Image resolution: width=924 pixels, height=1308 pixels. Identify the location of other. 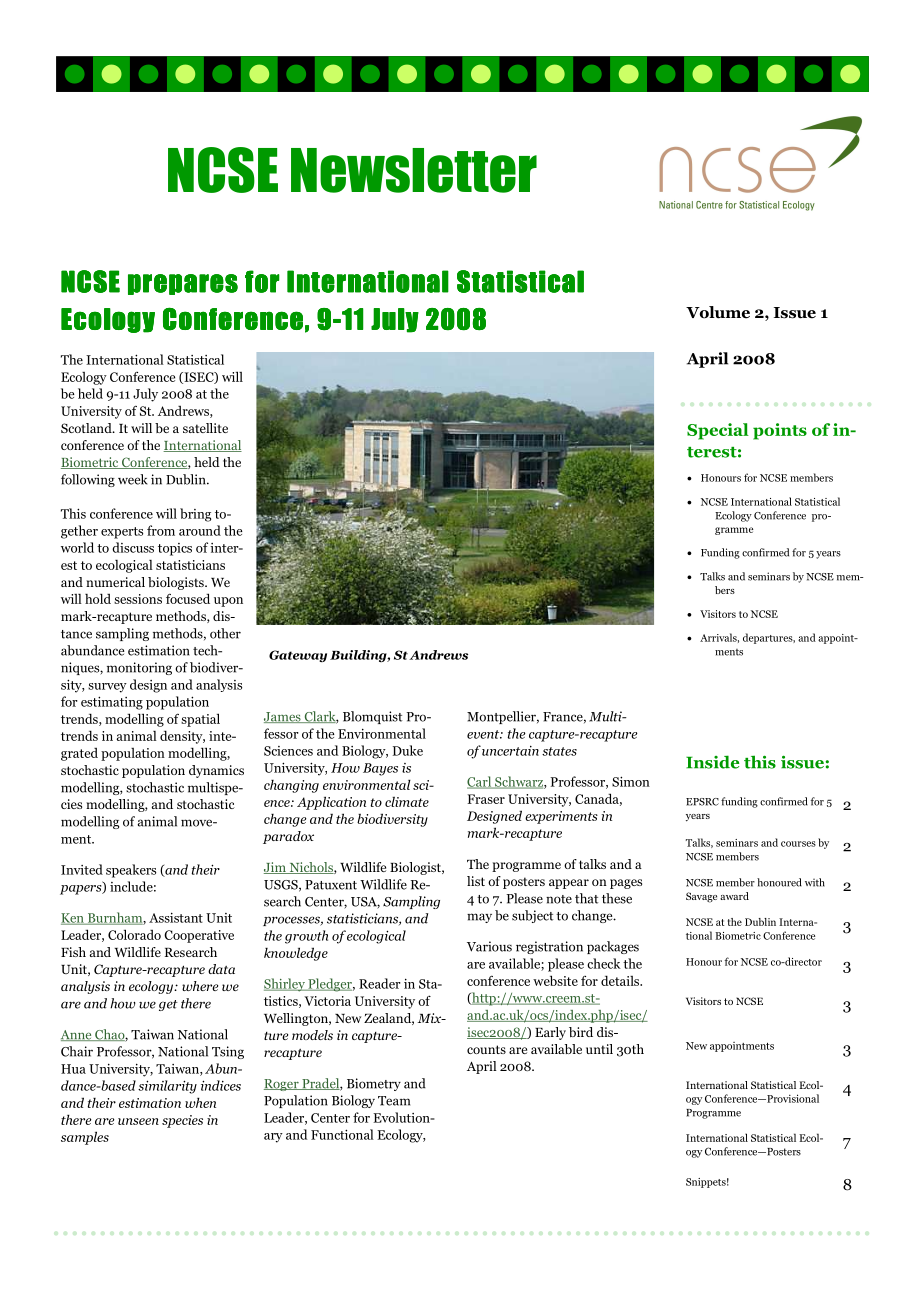
(225, 633).
